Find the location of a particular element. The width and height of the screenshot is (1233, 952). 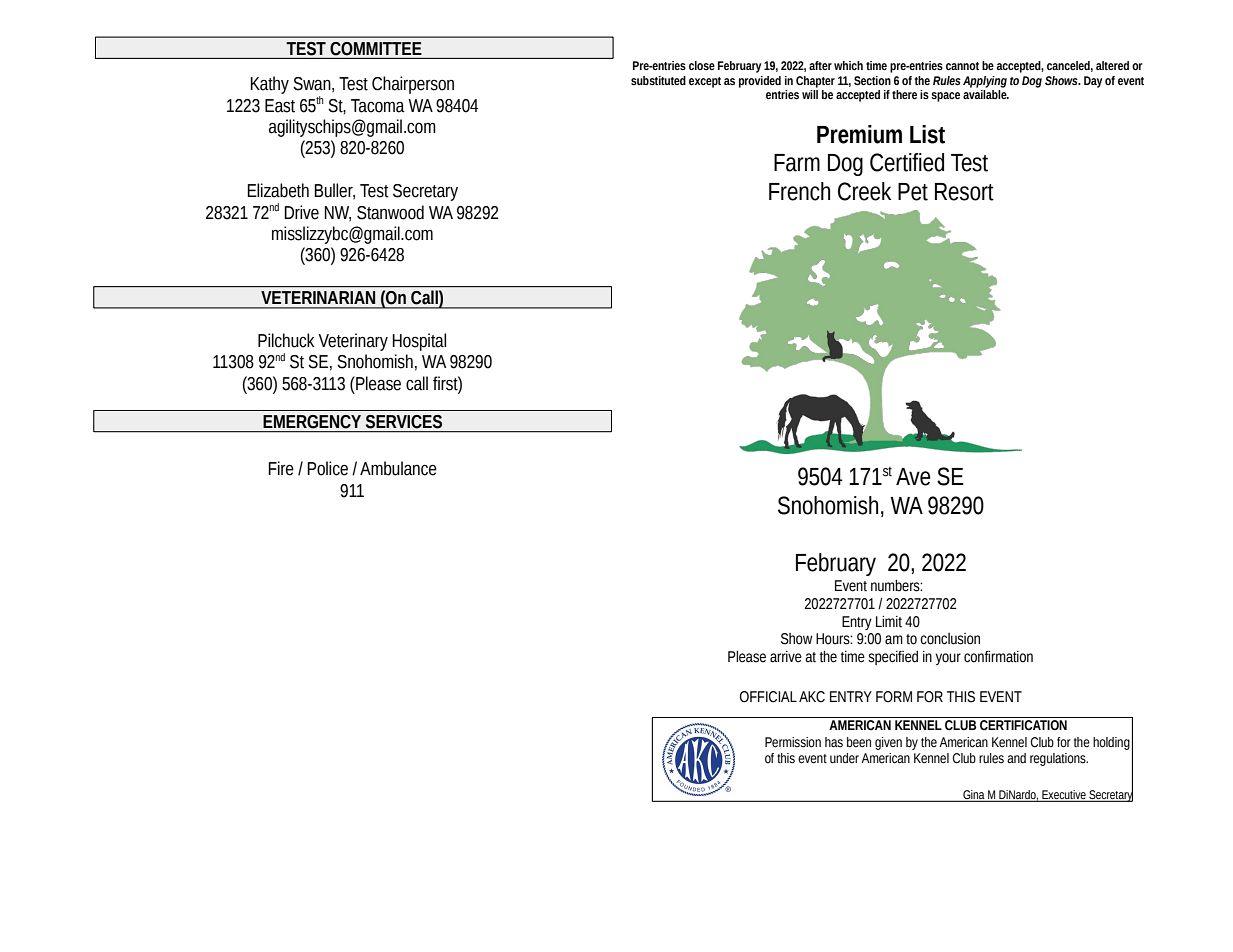

Limit is located at coordinates (889, 622).
